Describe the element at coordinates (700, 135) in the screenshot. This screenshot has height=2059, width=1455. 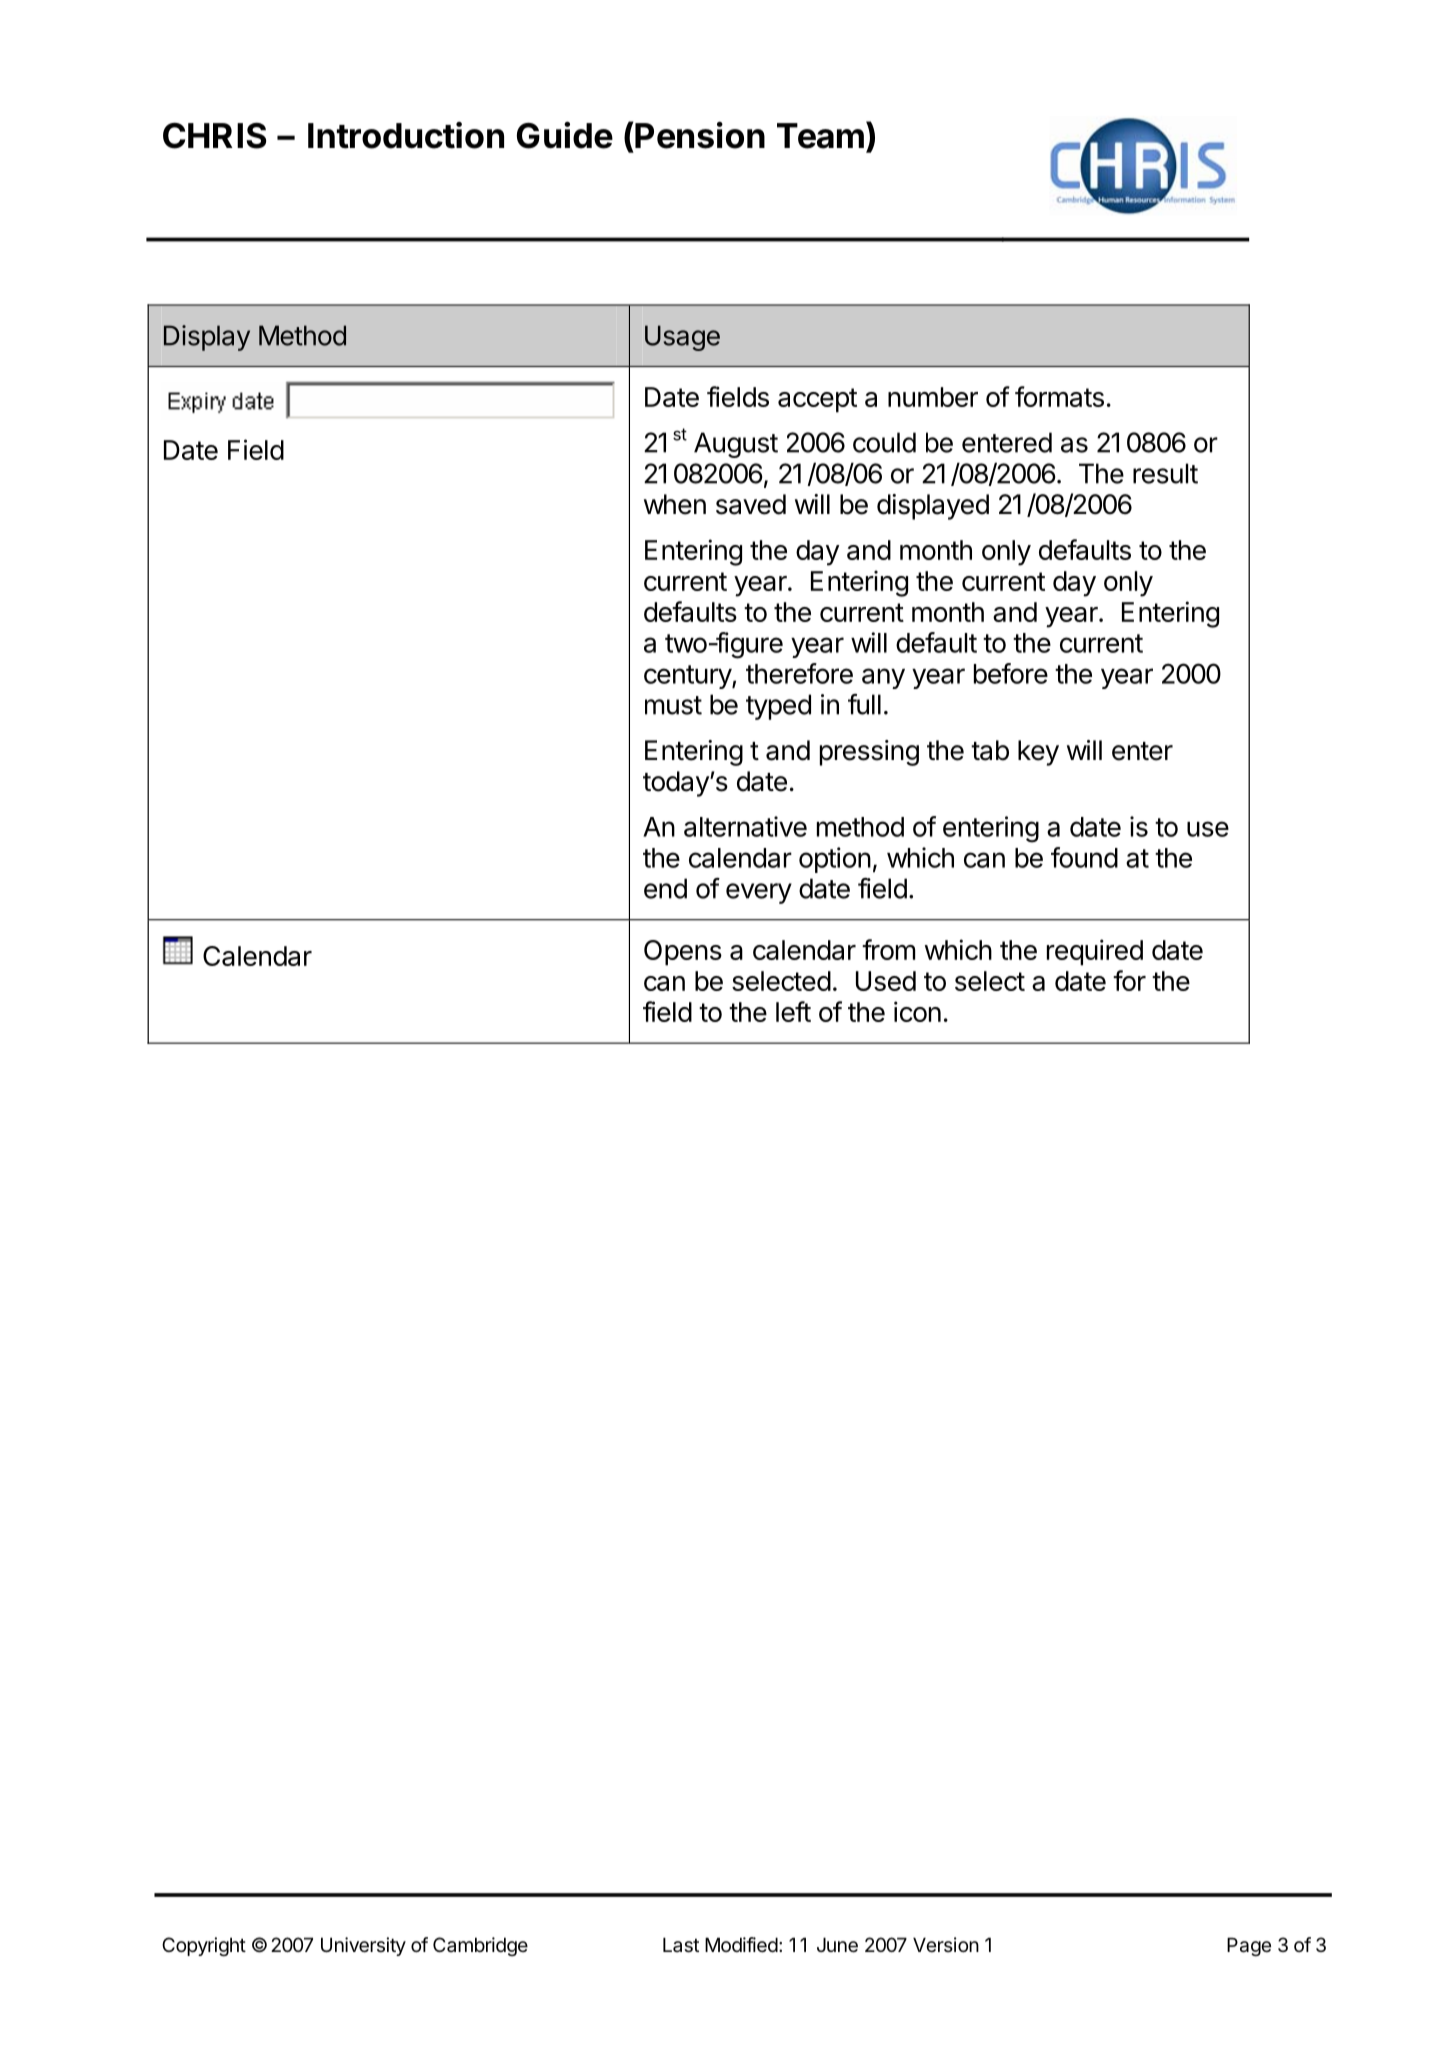
I see `Pension` at that location.
